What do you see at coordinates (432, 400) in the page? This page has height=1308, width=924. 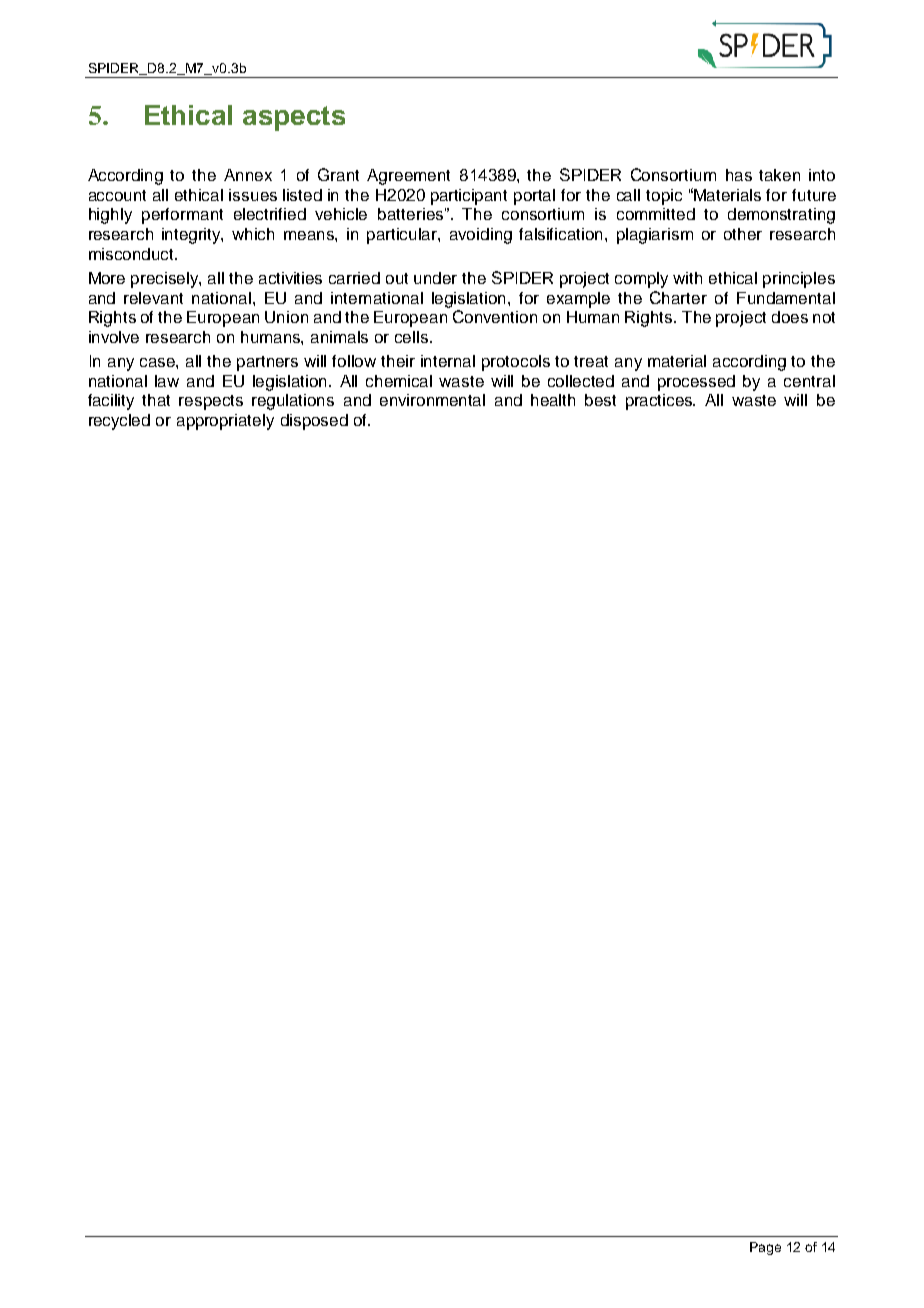 I see `environmental` at bounding box center [432, 400].
